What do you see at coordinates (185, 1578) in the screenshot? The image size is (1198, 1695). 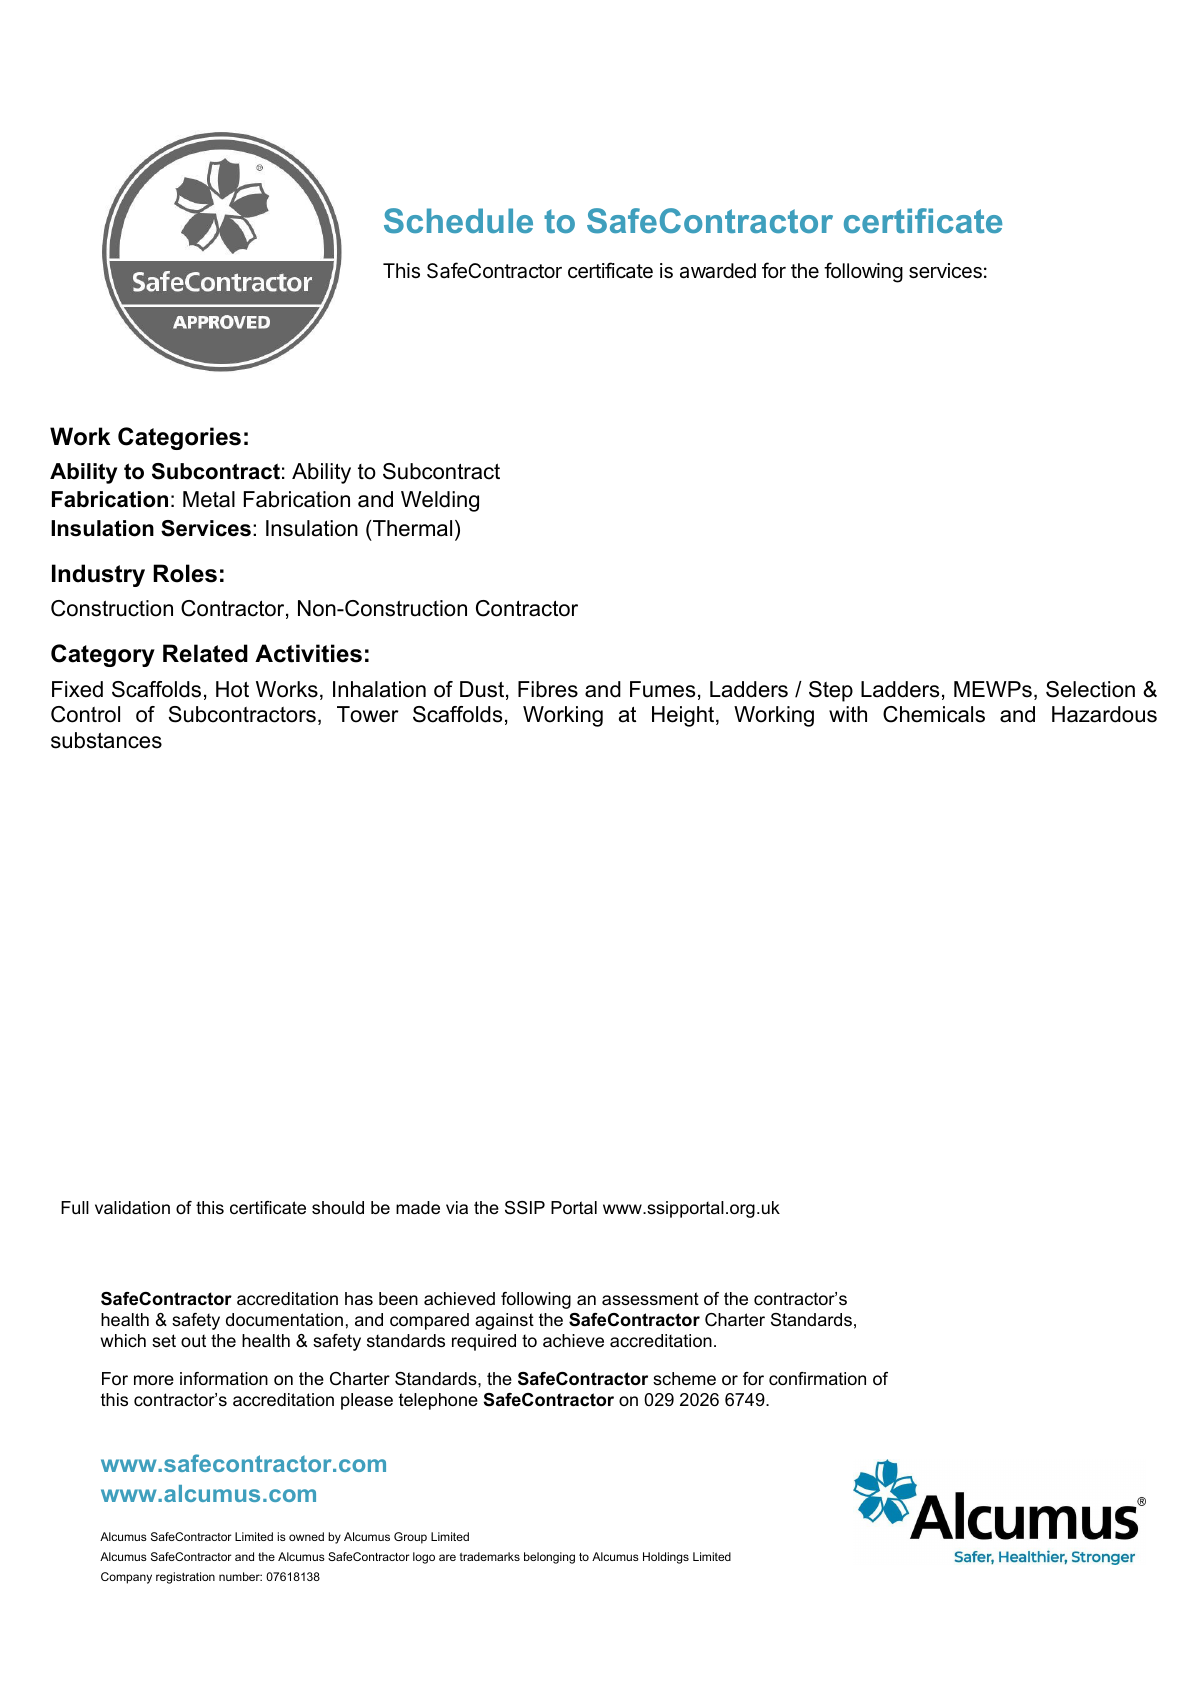 I see `registration` at bounding box center [185, 1578].
